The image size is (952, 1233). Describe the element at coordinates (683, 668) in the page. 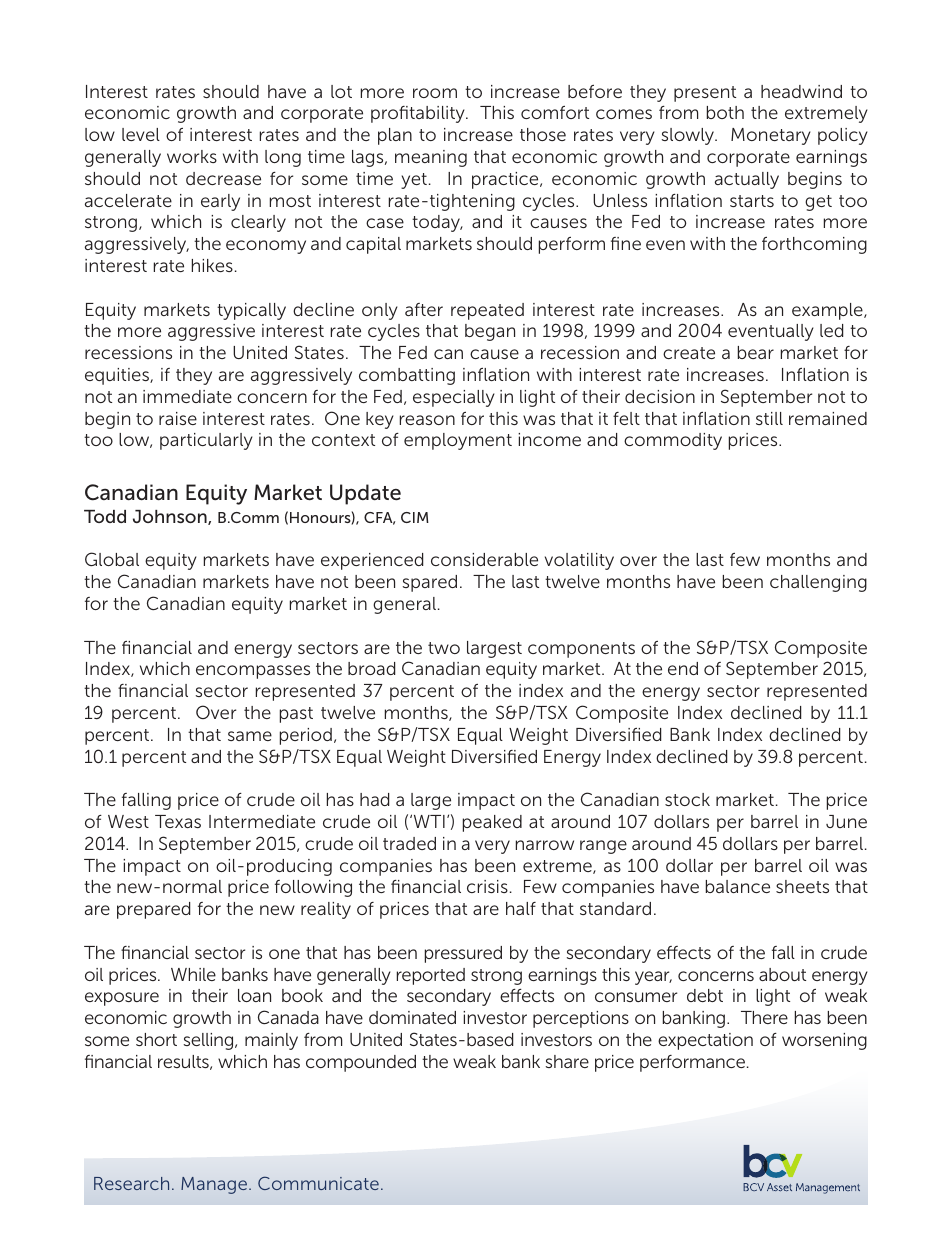

I see `end` at that location.
